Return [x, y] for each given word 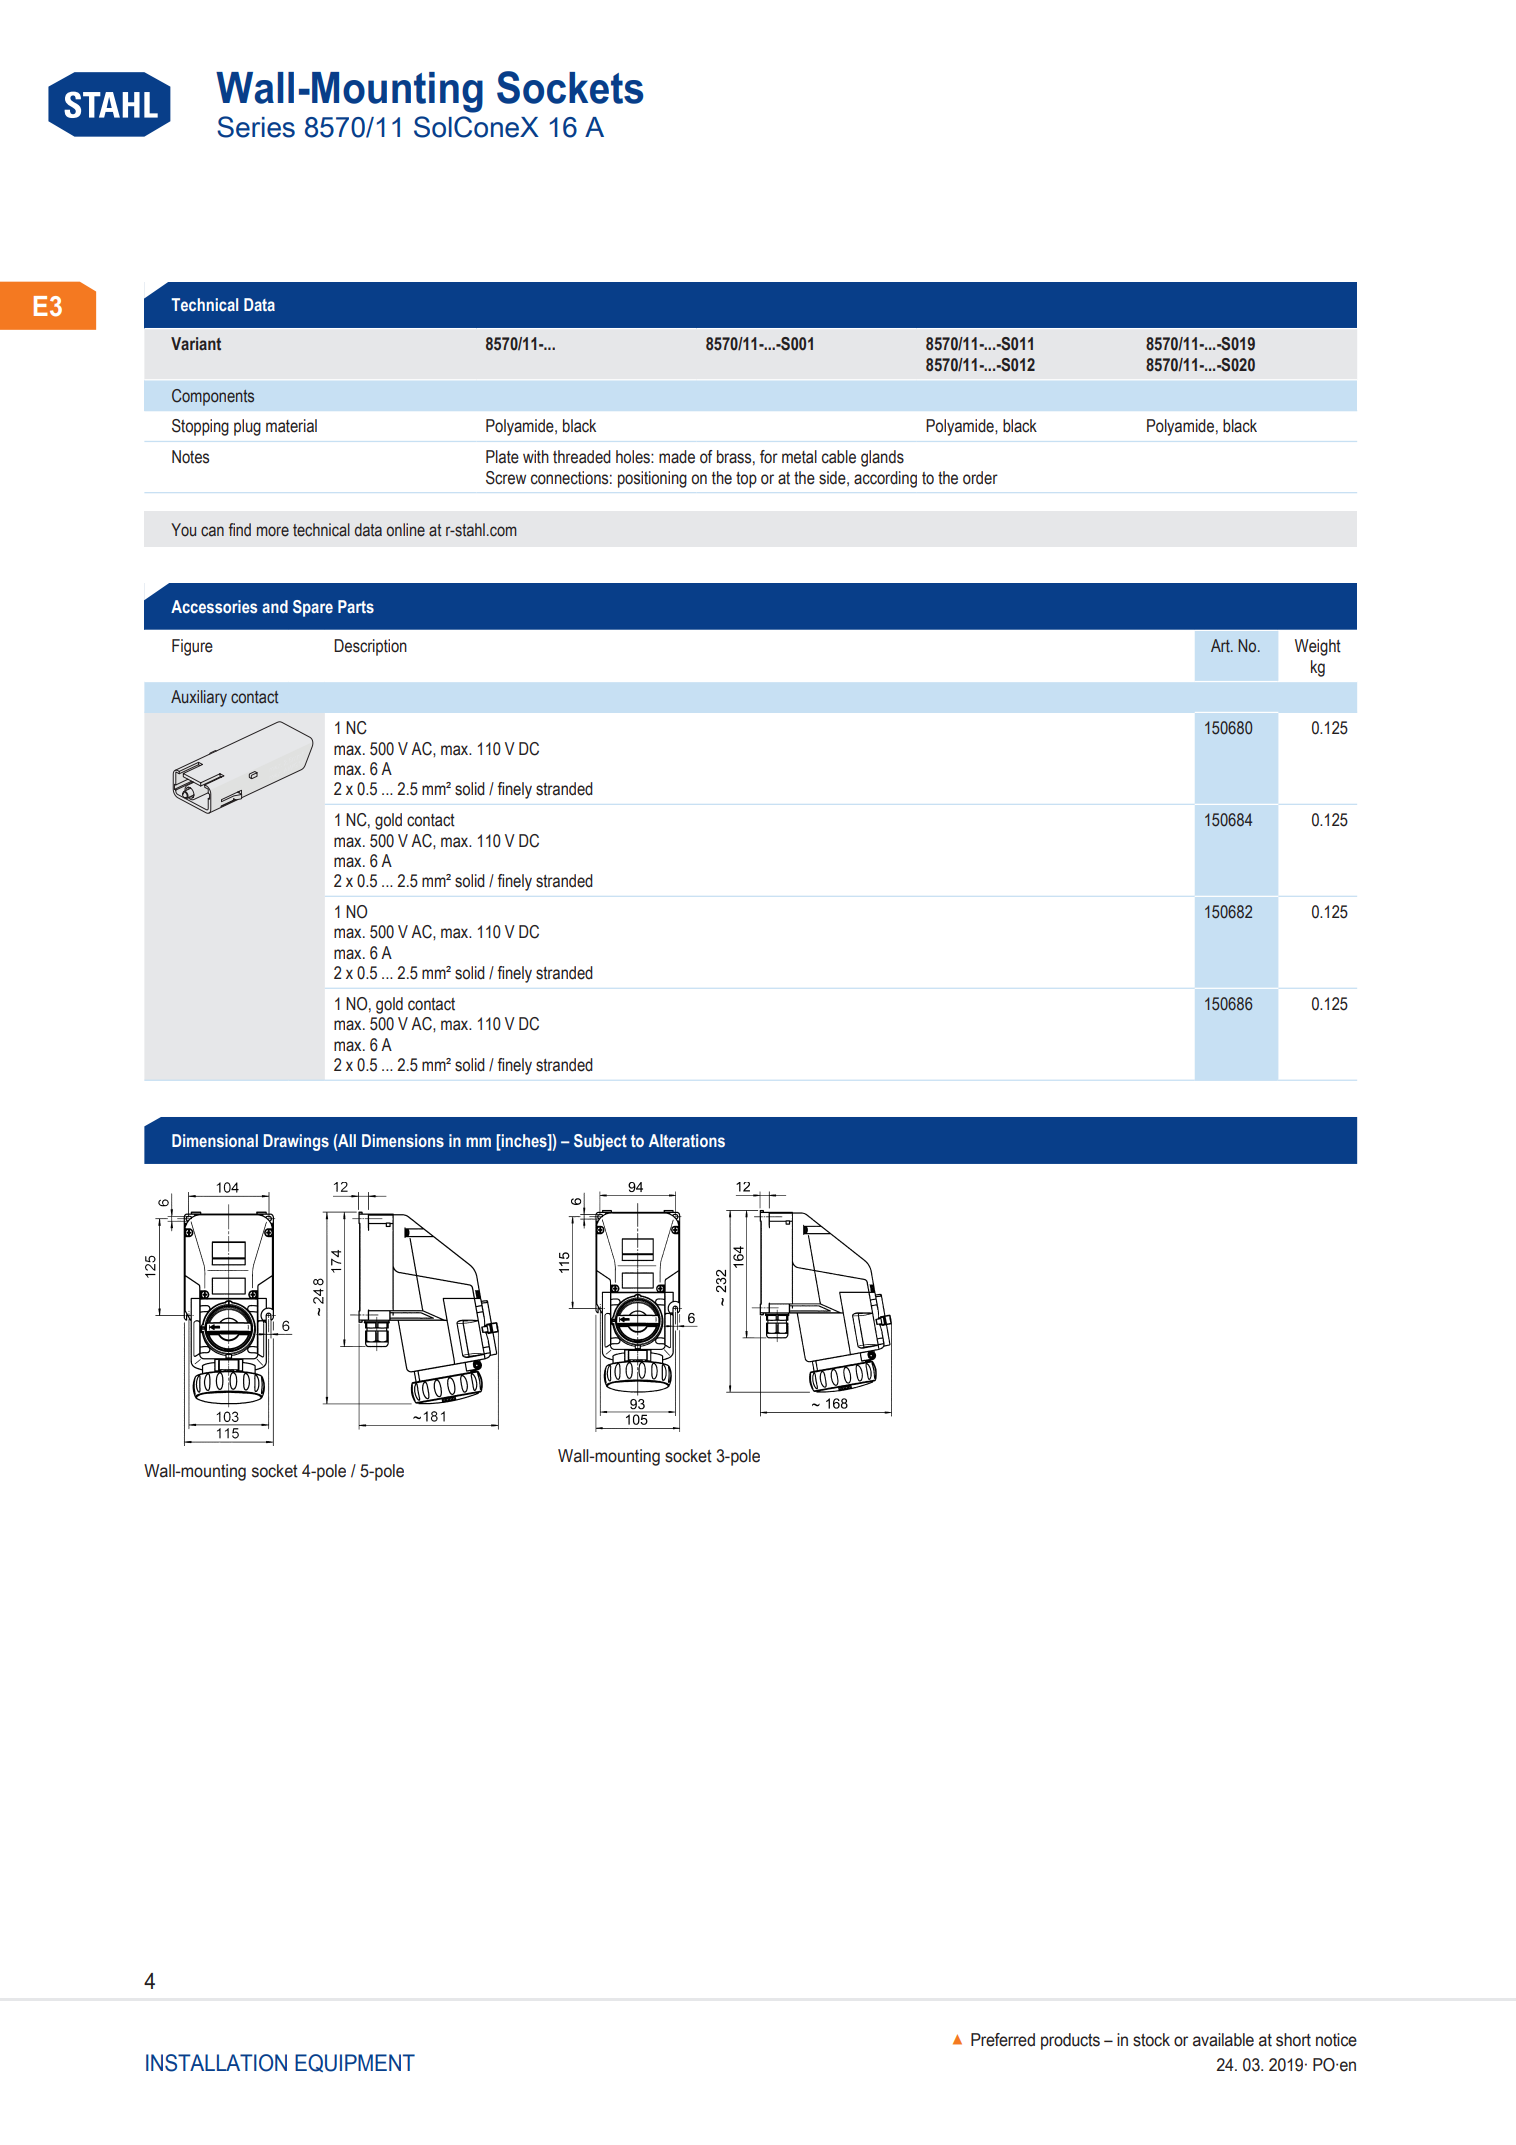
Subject [600, 1142]
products [1070, 2041]
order [980, 478]
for [769, 457]
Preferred [1003, 2040]
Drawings [296, 1142]
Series [256, 127]
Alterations [687, 1141]
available [1223, 2040]
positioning [652, 479]
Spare [313, 608]
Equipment [355, 2063]
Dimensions [403, 1141]
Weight [1318, 647]
